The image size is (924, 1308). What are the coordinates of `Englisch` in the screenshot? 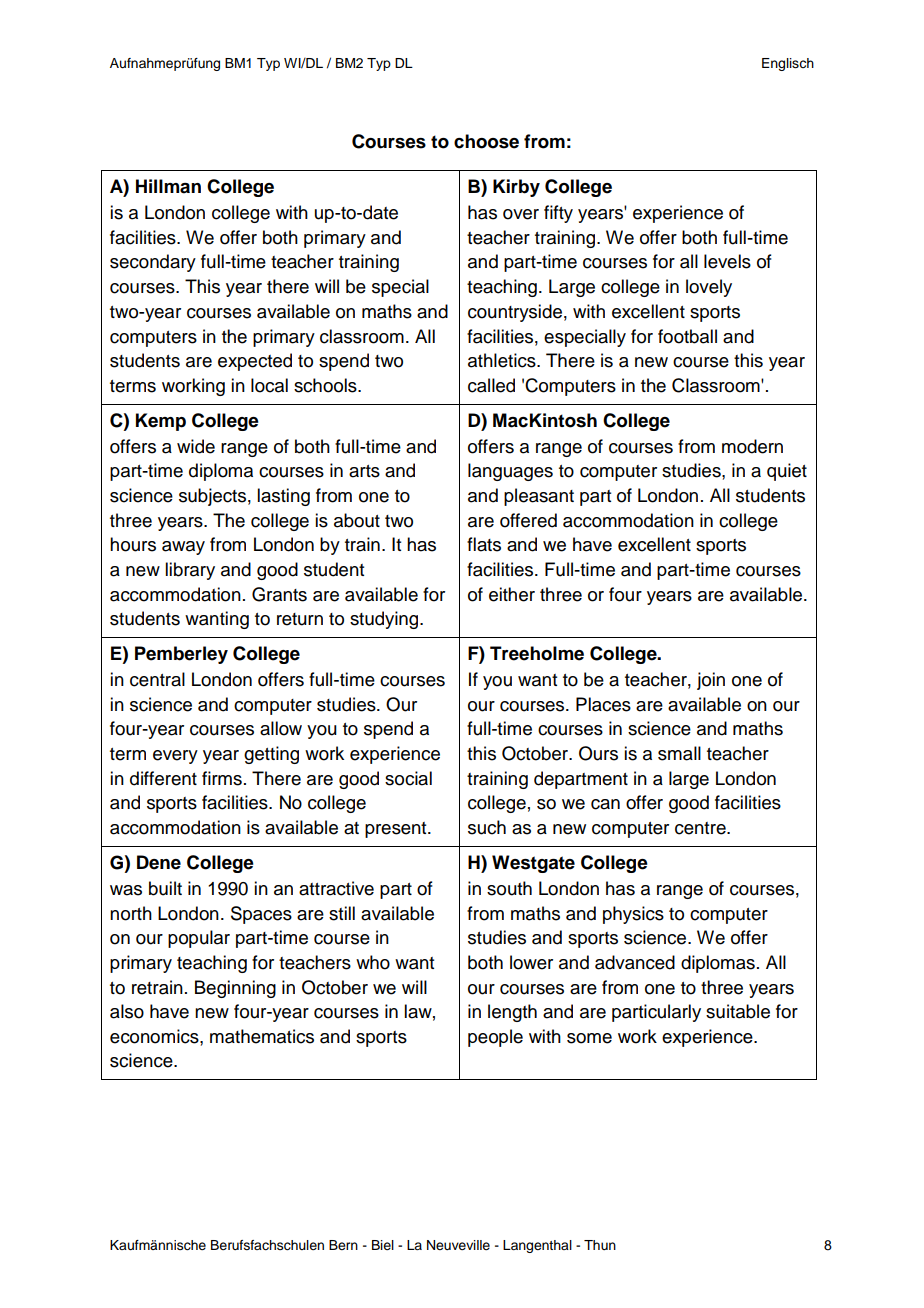 It's located at (788, 64).
